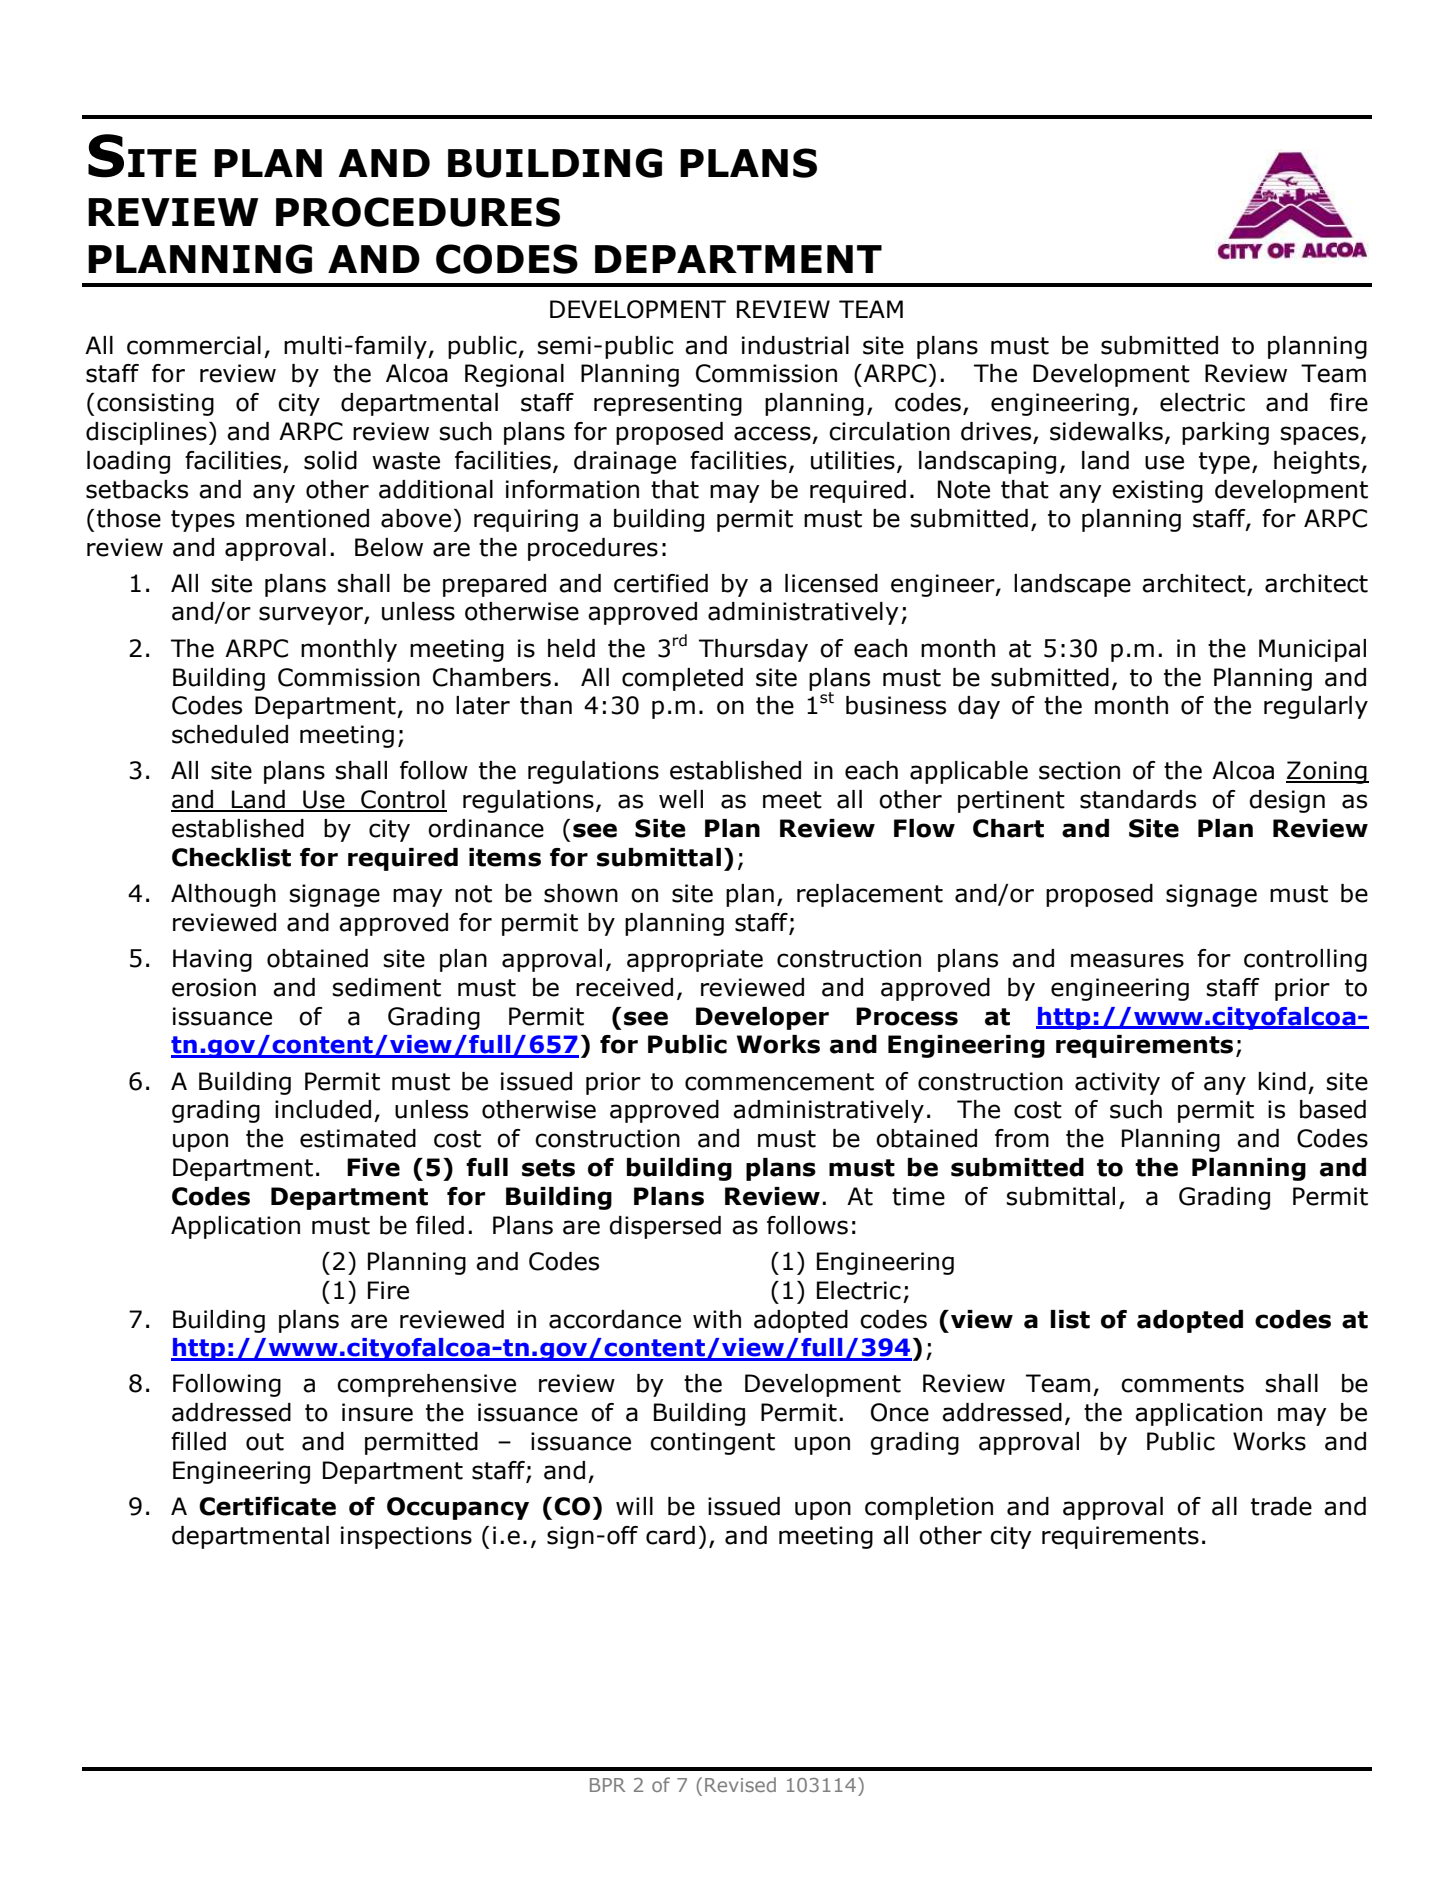 The width and height of the screenshot is (1454, 1882). I want to click on representing, so click(668, 404).
